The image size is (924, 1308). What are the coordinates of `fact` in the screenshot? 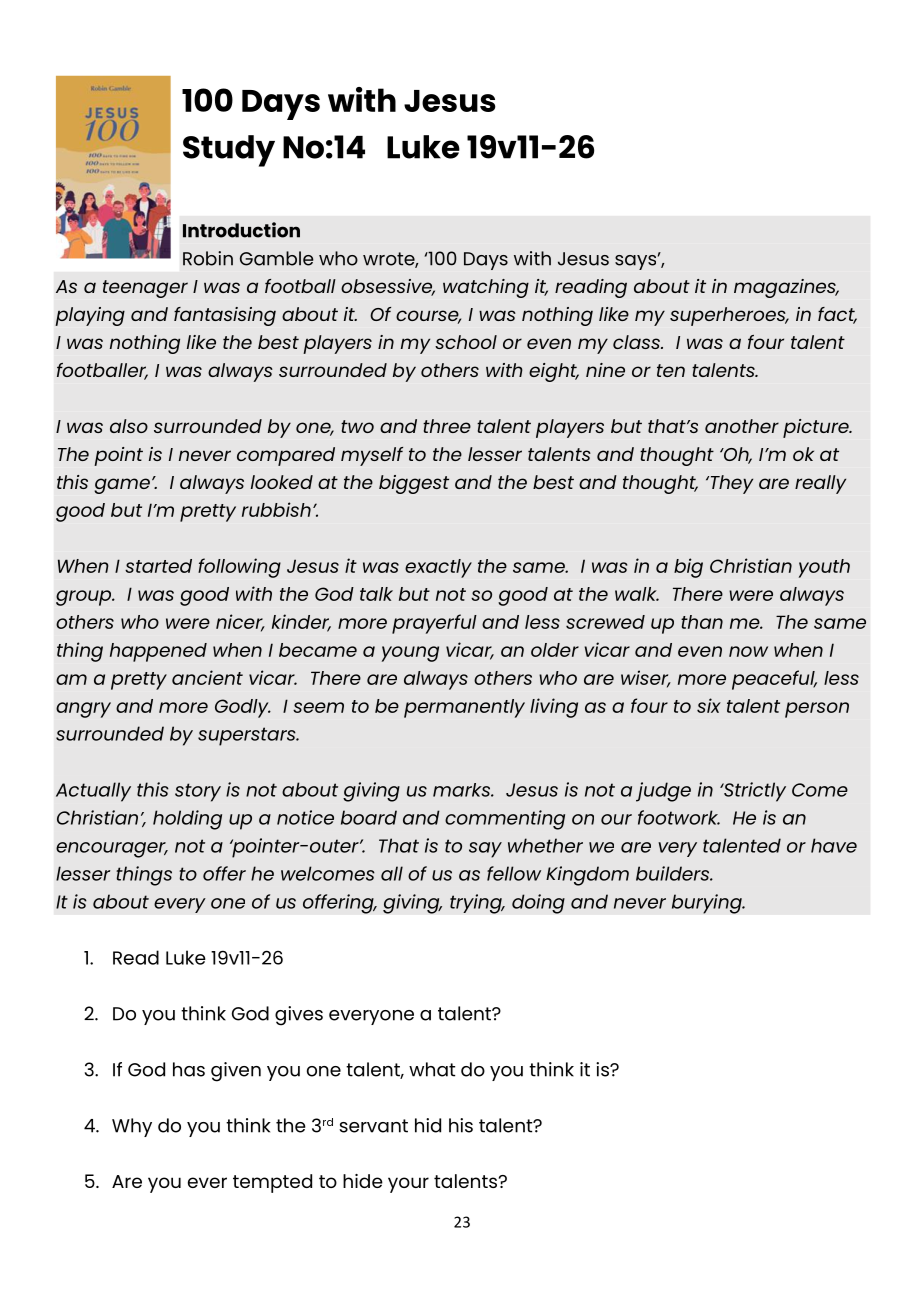 It's located at (837, 315).
